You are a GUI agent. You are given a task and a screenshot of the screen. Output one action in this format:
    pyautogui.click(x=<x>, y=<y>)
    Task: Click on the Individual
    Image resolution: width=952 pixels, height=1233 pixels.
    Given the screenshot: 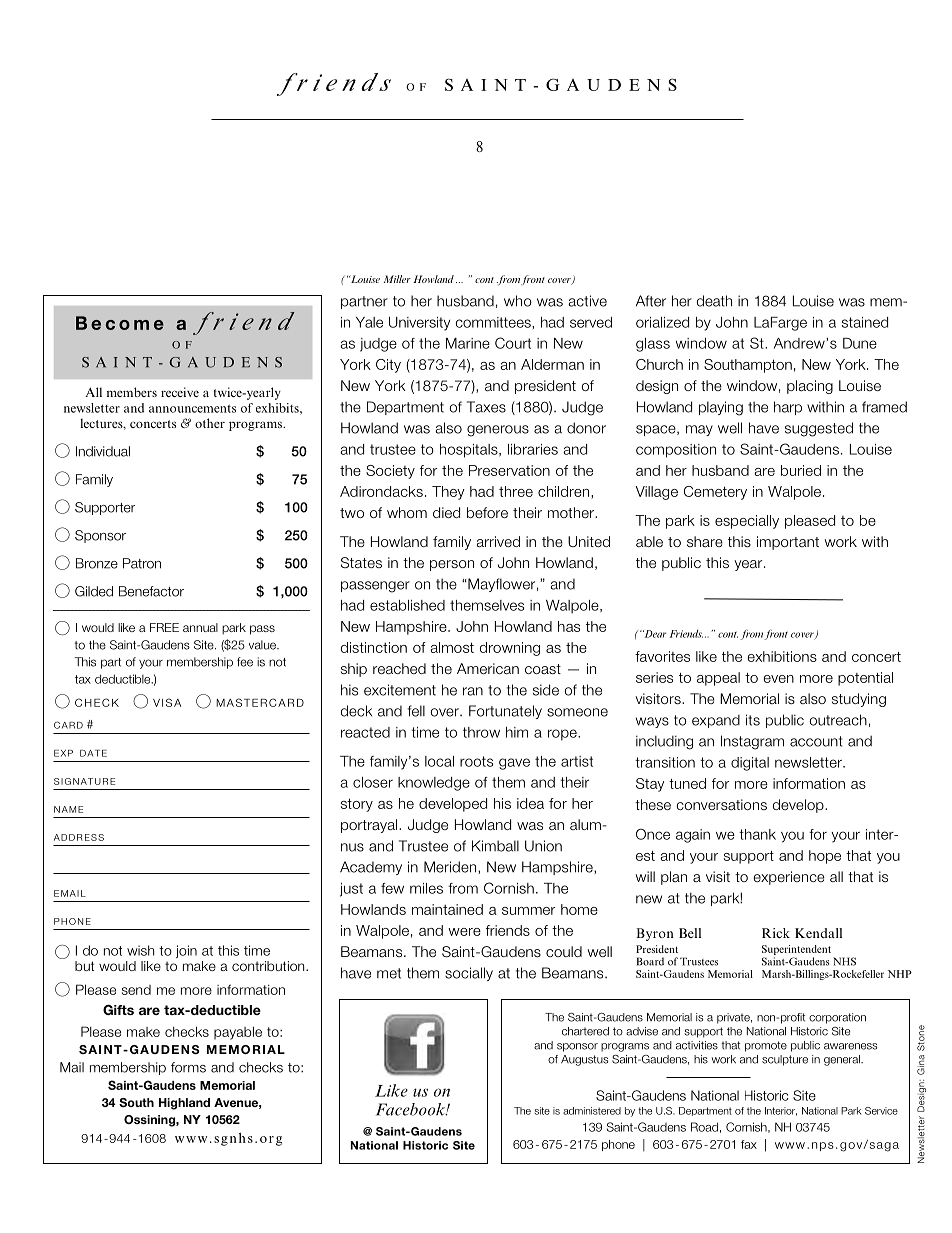 What is the action you would take?
    pyautogui.click(x=103, y=451)
